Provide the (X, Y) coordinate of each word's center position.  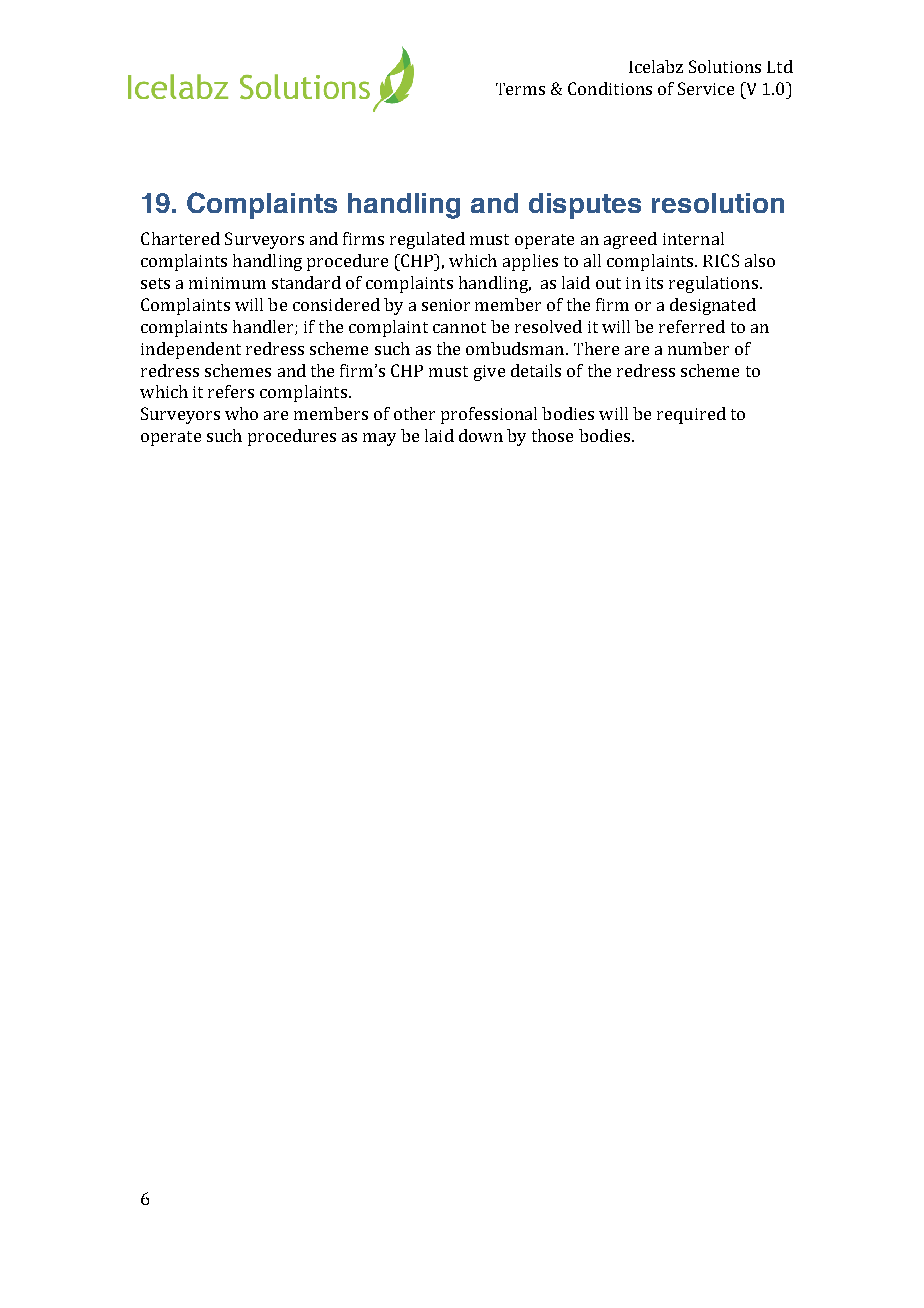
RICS (721, 260)
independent (191, 350)
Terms (520, 89)
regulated (427, 240)
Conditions (610, 88)
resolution (718, 203)
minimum (227, 283)
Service (706, 88)
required (691, 415)
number (698, 348)
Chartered (180, 238)
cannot (459, 327)
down (481, 435)
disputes (585, 206)
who (241, 413)
